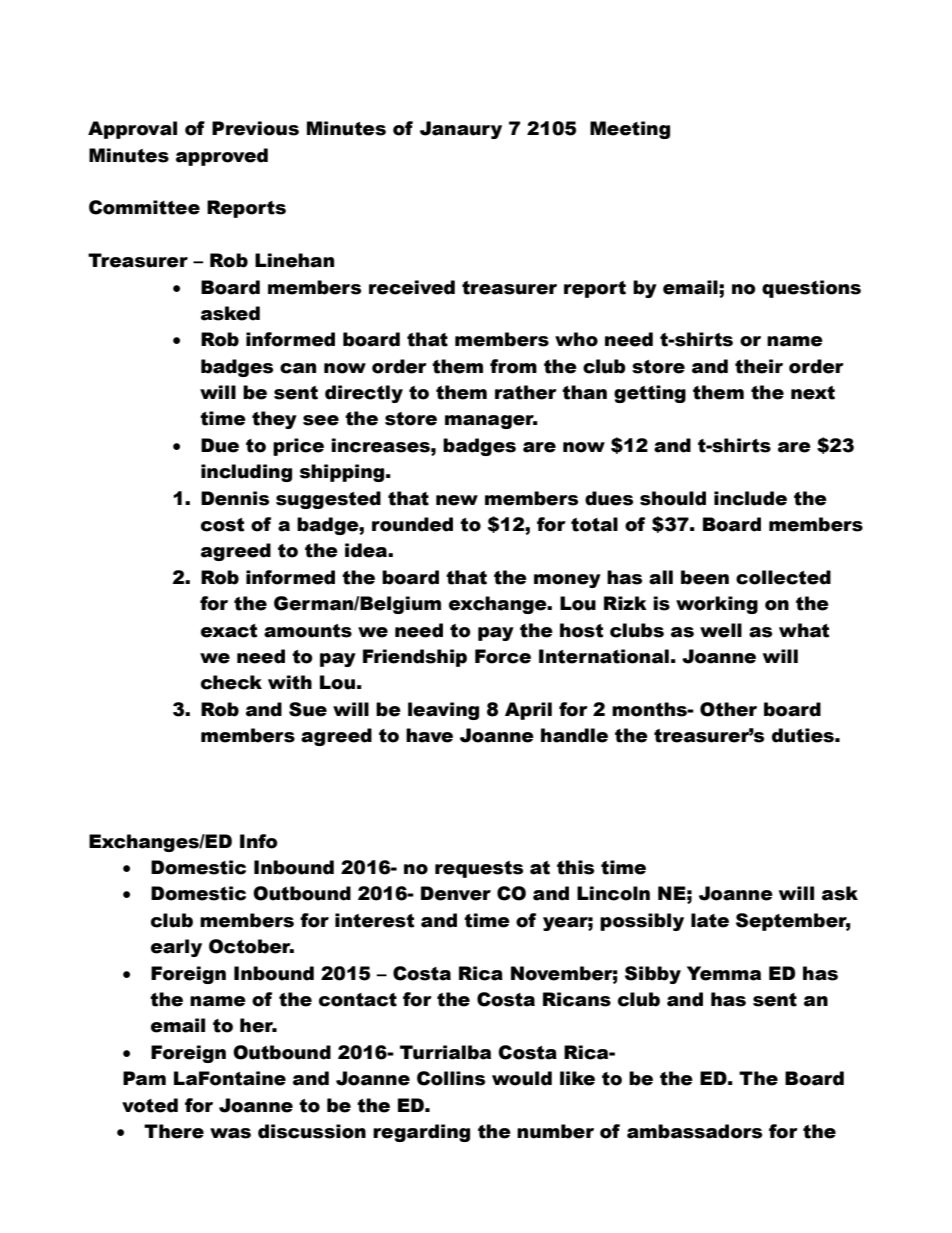 The height and width of the document is (1233, 952). Describe the element at coordinates (630, 130) in the document. I see `Meeting` at that location.
